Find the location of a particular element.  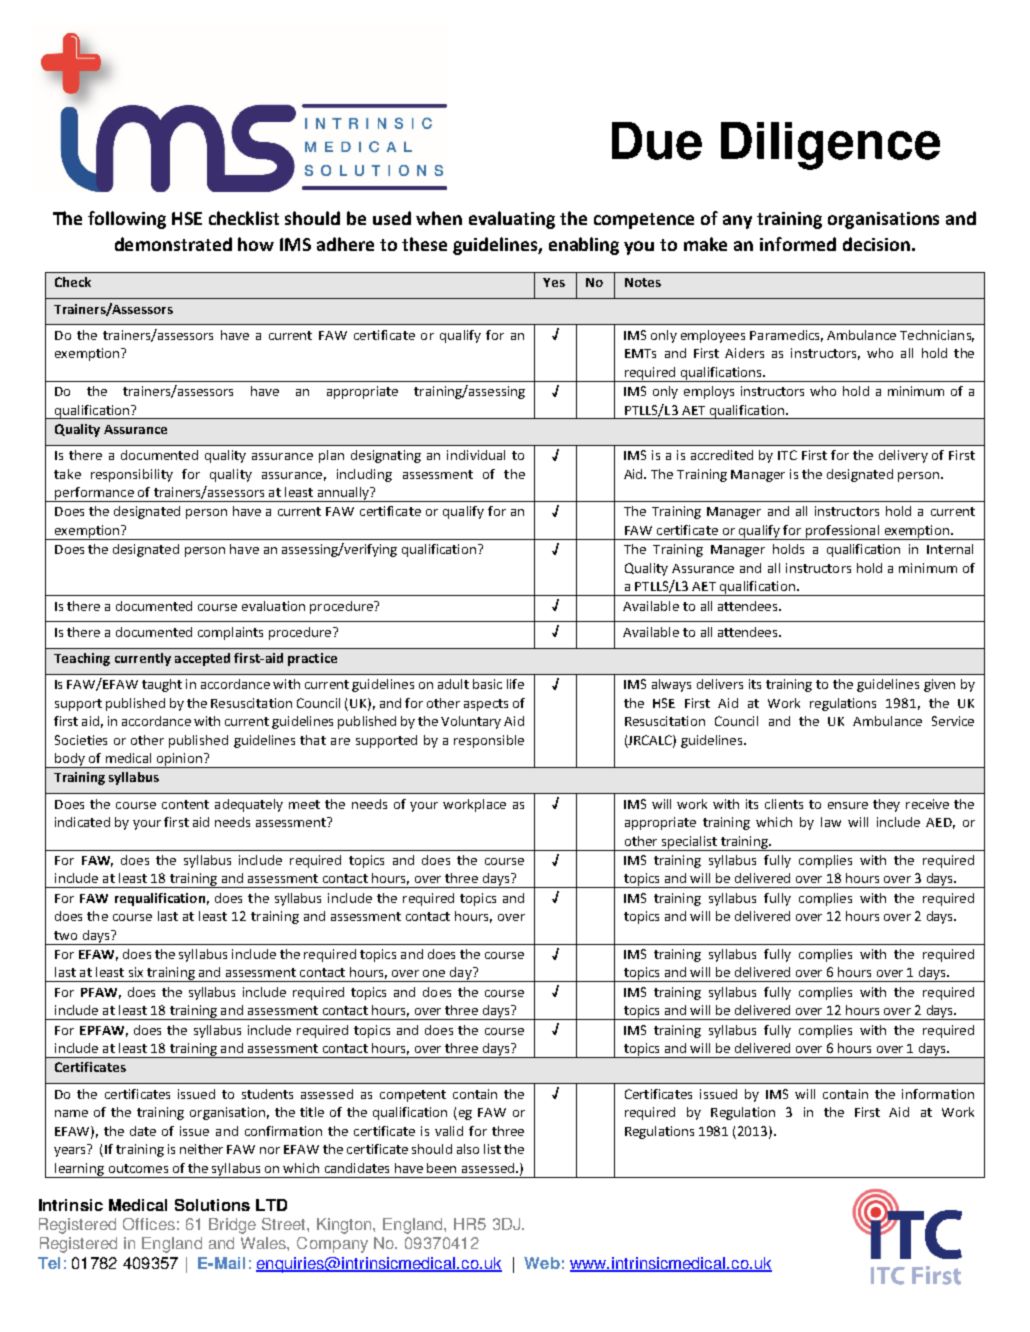

following is located at coordinates (127, 220).
